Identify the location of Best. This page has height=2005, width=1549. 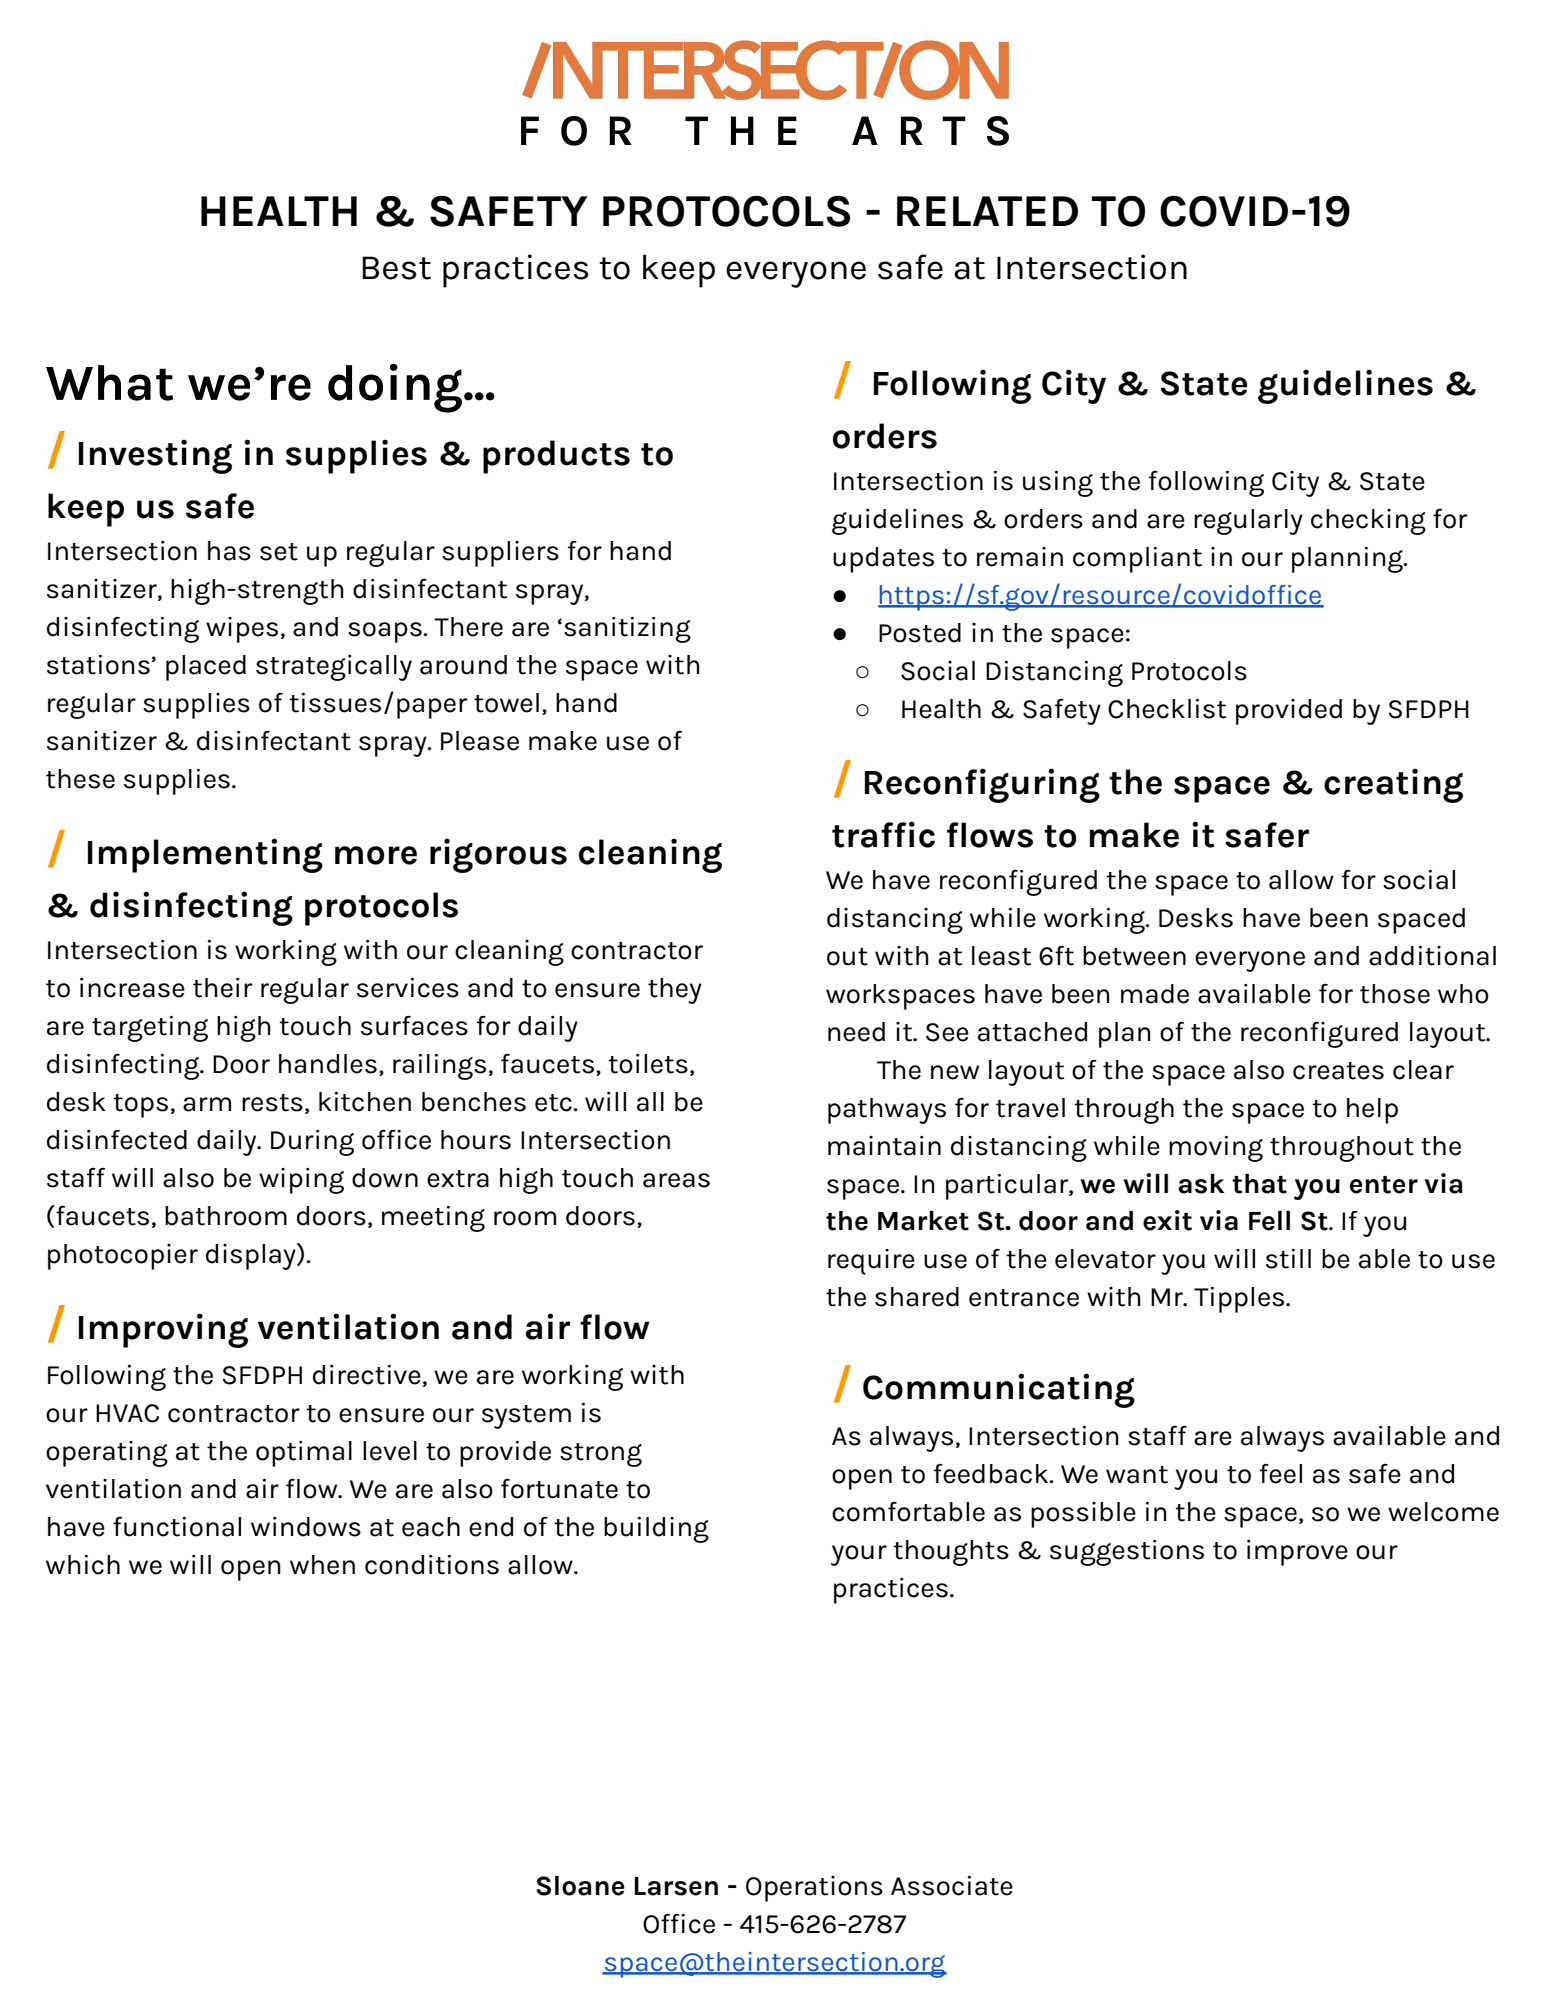
(396, 268).
